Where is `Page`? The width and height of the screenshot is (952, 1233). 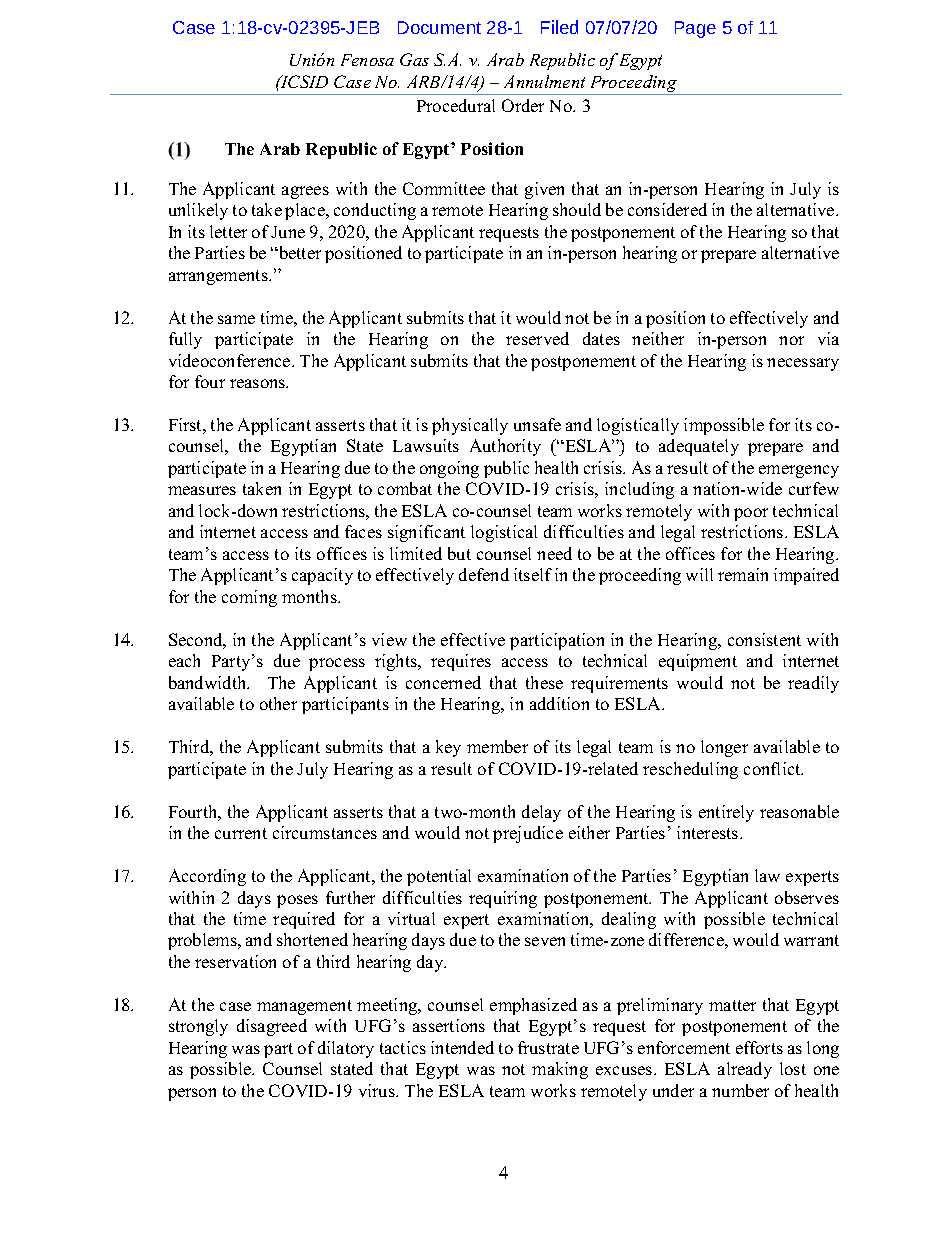 Page is located at coordinates (695, 29).
